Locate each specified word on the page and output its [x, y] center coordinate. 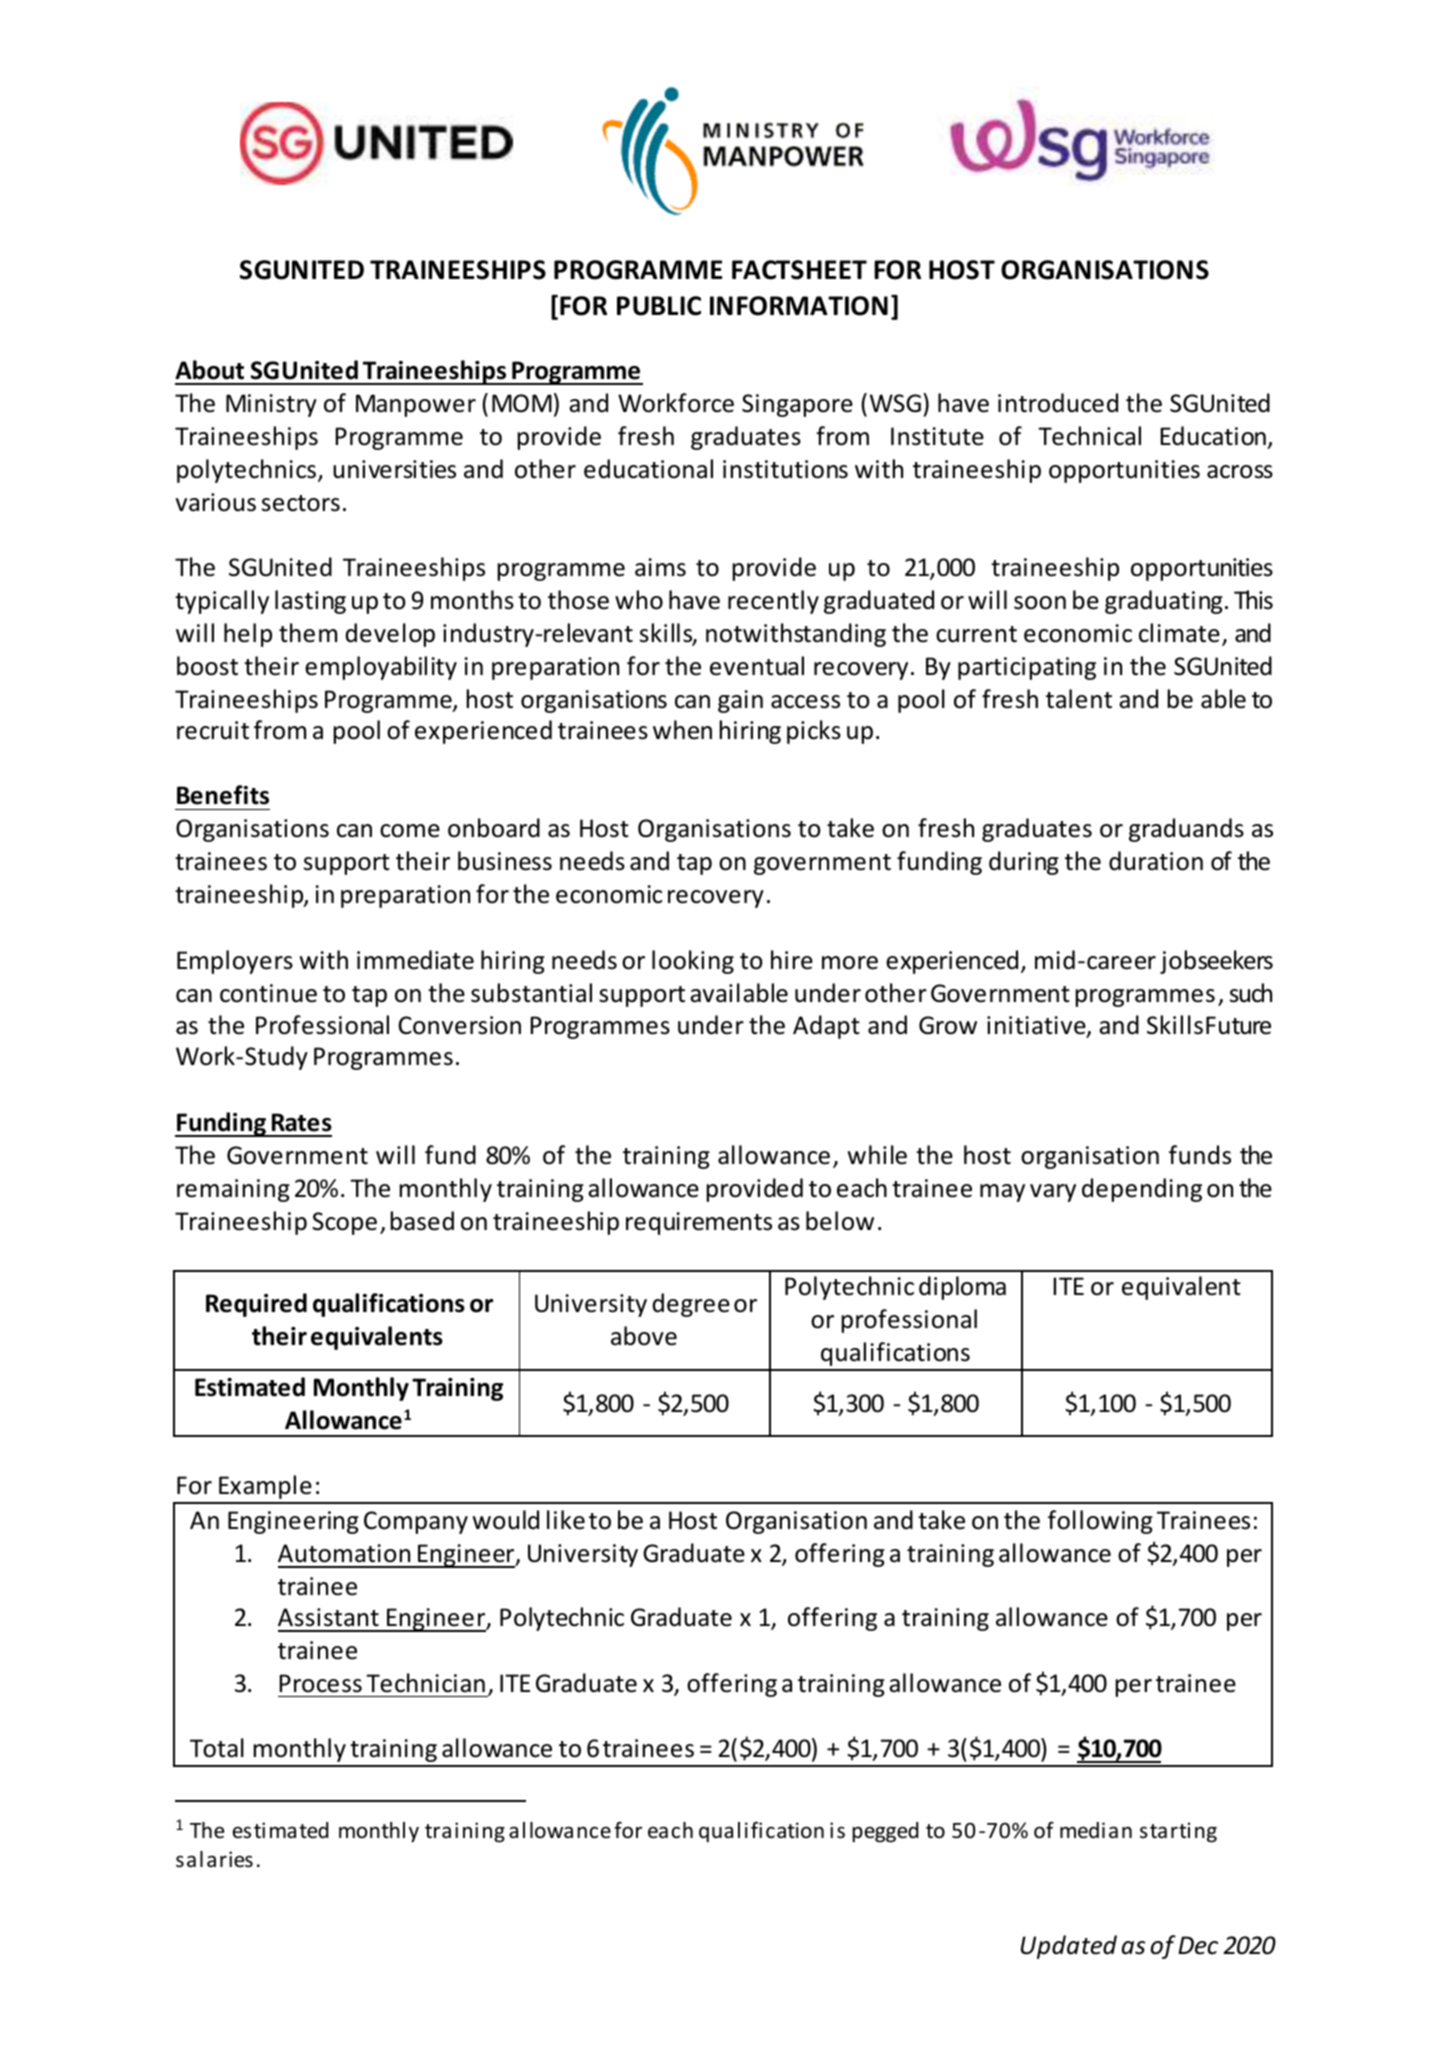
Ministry [271, 405]
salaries [214, 1859]
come [410, 831]
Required [256, 1305]
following [1100, 1522]
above [644, 1336]
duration [1156, 861]
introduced [1058, 403]
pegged [885, 1832]
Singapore [797, 405]
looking [693, 962]
